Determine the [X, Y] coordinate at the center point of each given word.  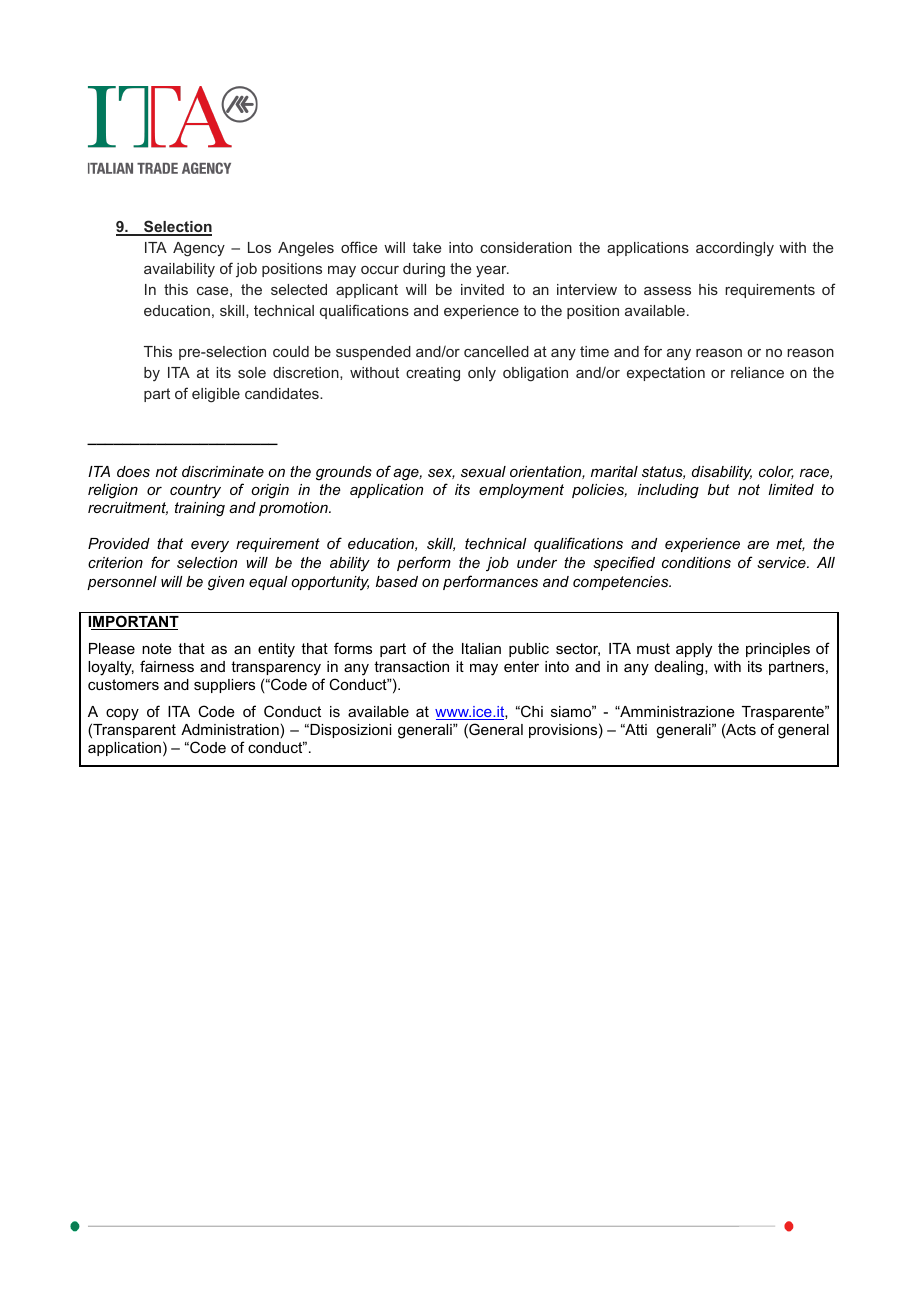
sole [252, 372]
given [226, 583]
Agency [199, 249]
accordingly [735, 249]
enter [521, 666]
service [782, 562]
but [719, 489]
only [482, 374]
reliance [757, 372]
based [397, 581]
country [195, 491]
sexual [483, 471]
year [492, 271]
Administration [230, 729]
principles [778, 650]
